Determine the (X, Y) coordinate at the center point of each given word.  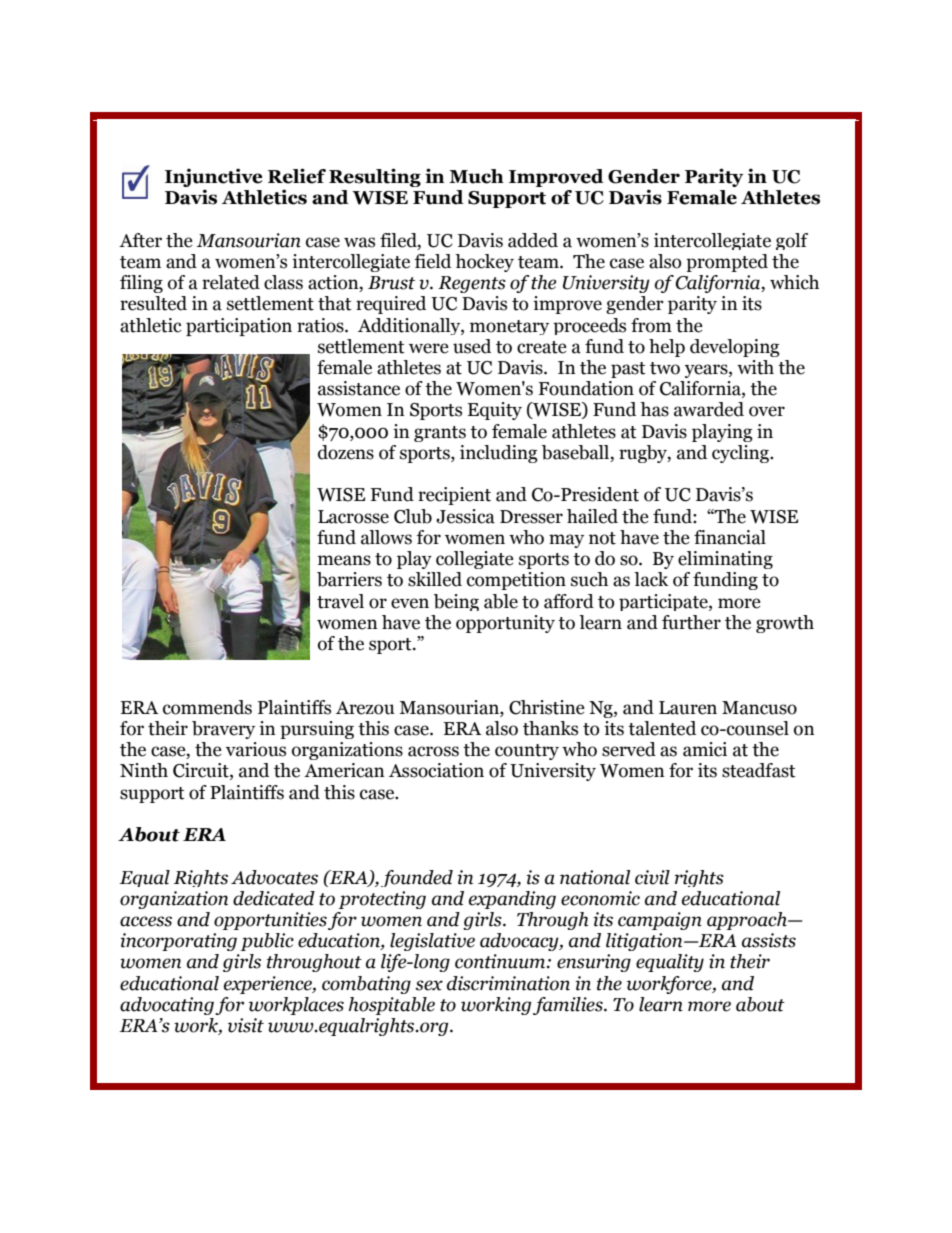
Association (436, 770)
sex (429, 985)
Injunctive (214, 177)
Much (476, 176)
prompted (727, 263)
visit (246, 1025)
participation (239, 327)
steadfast (759, 770)
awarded (709, 409)
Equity (494, 411)
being (456, 602)
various (256, 749)
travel (340, 601)
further (691, 622)
